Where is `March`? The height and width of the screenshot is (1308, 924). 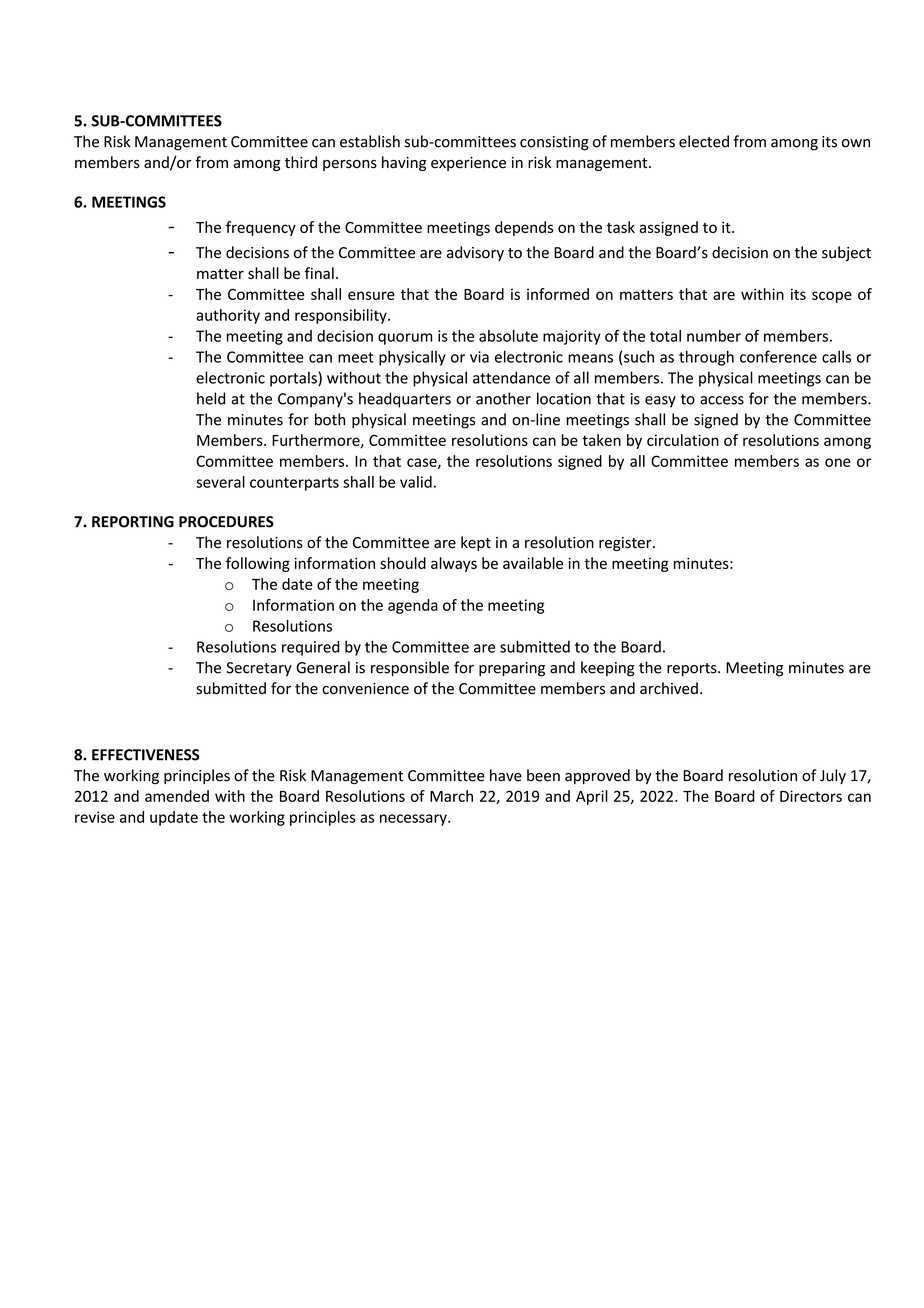
March is located at coordinates (451, 796).
